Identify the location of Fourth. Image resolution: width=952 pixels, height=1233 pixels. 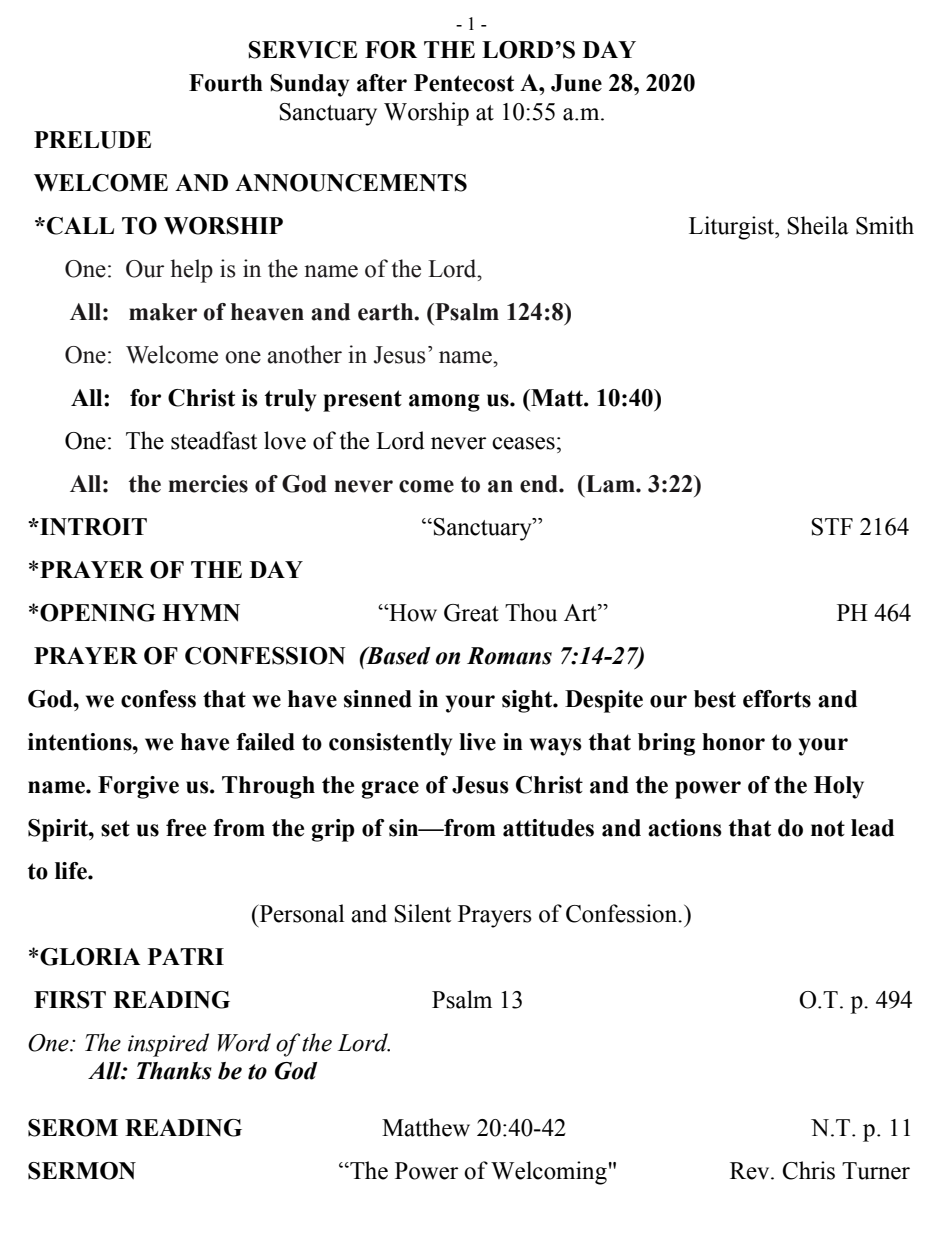
(226, 83).
